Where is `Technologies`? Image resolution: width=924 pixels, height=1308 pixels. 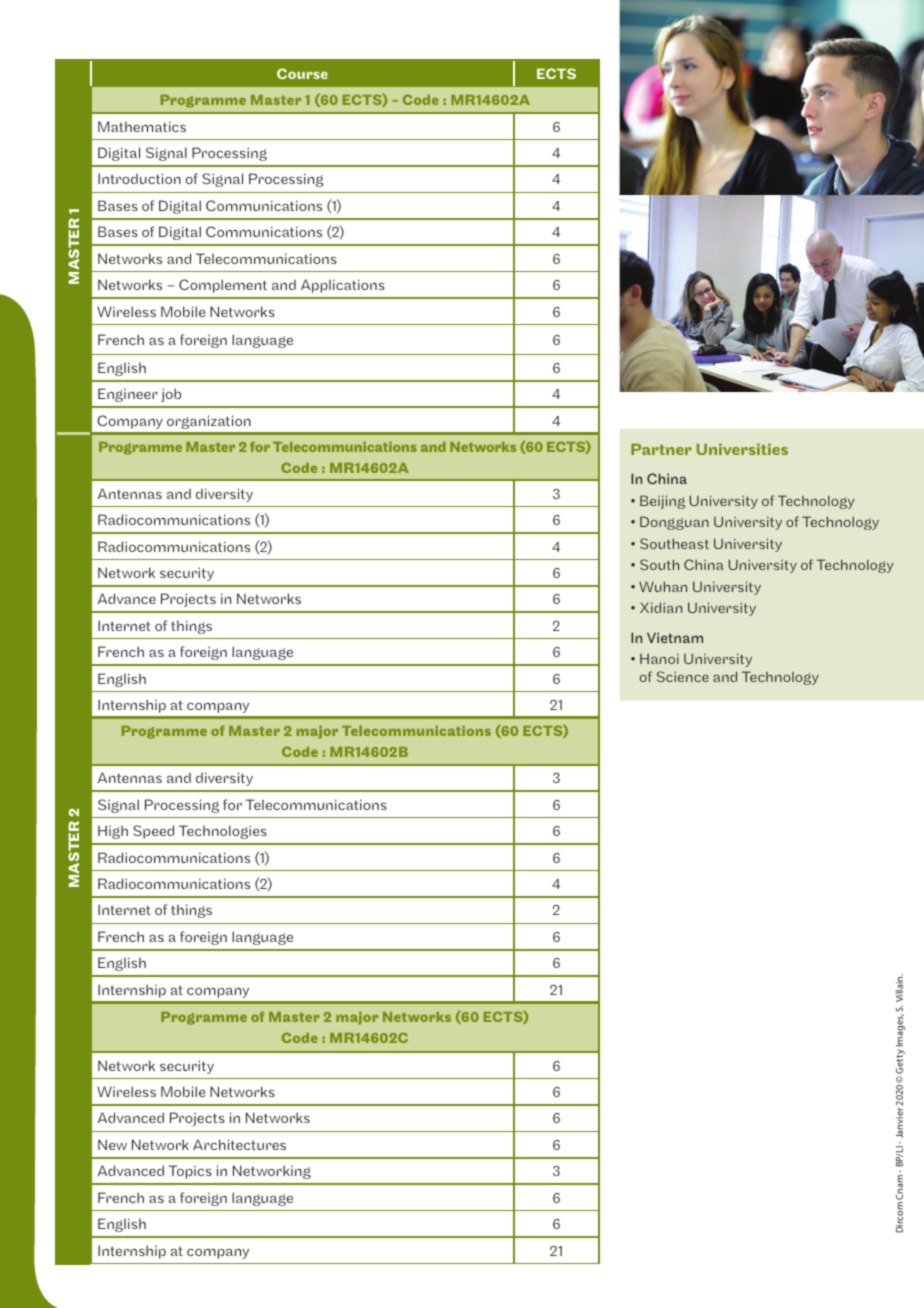 Technologies is located at coordinates (223, 832).
